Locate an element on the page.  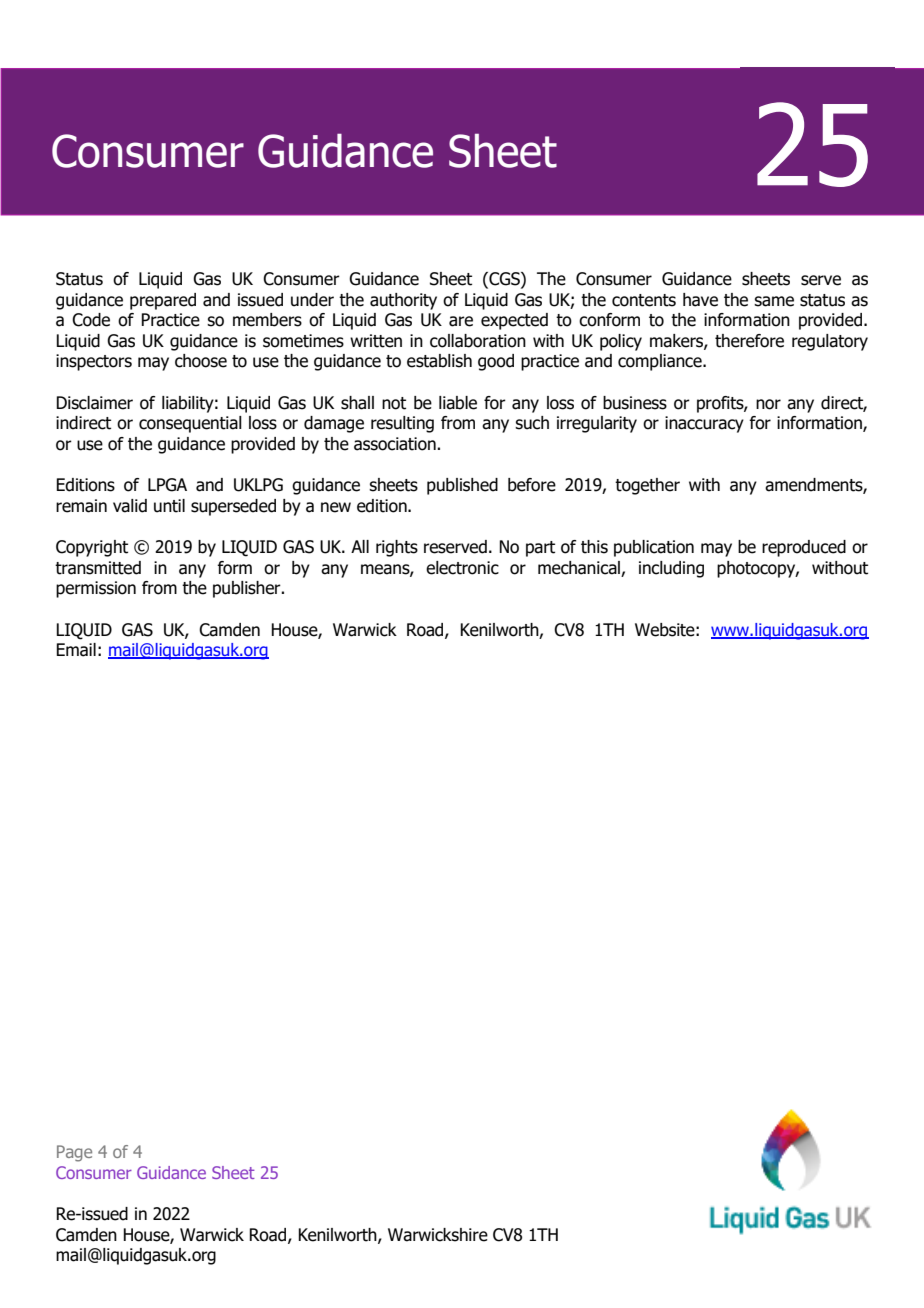
including is located at coordinates (671, 569).
